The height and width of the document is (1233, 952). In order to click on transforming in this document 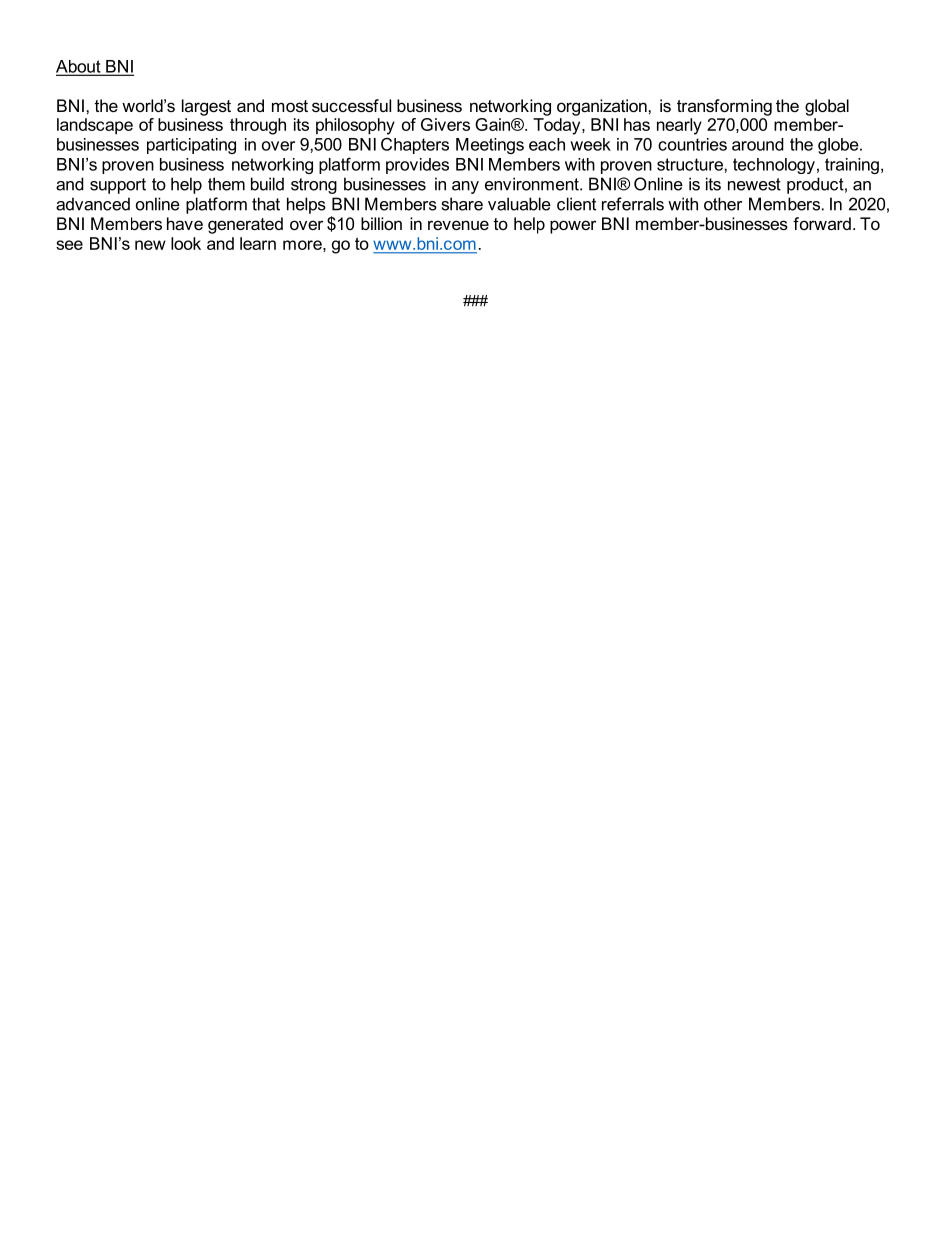, I will do `click(724, 107)`.
